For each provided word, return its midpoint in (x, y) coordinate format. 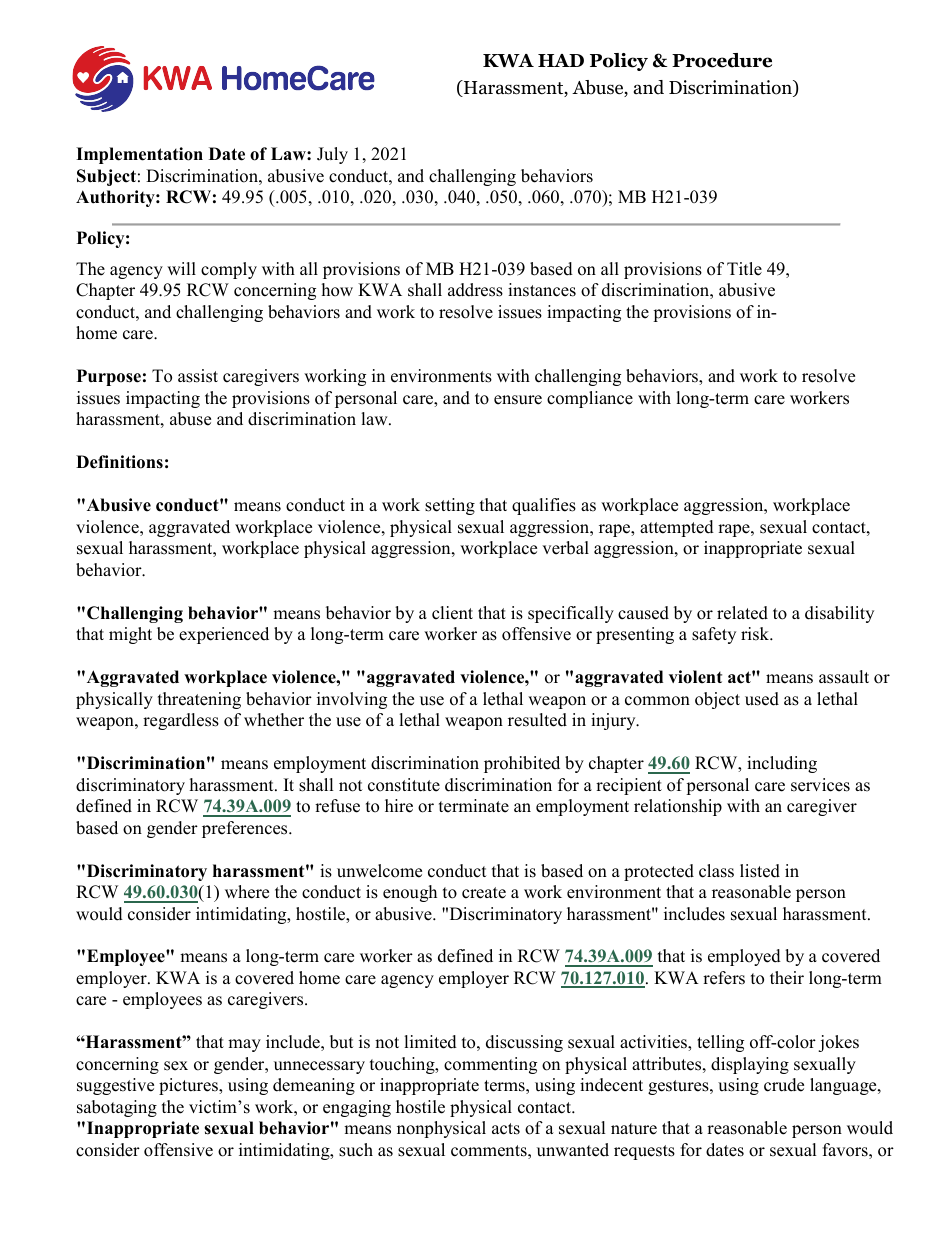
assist (198, 376)
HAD (561, 60)
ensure (518, 400)
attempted (677, 528)
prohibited (522, 764)
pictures (189, 1086)
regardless (181, 721)
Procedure (722, 60)
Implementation (139, 155)
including (782, 764)
